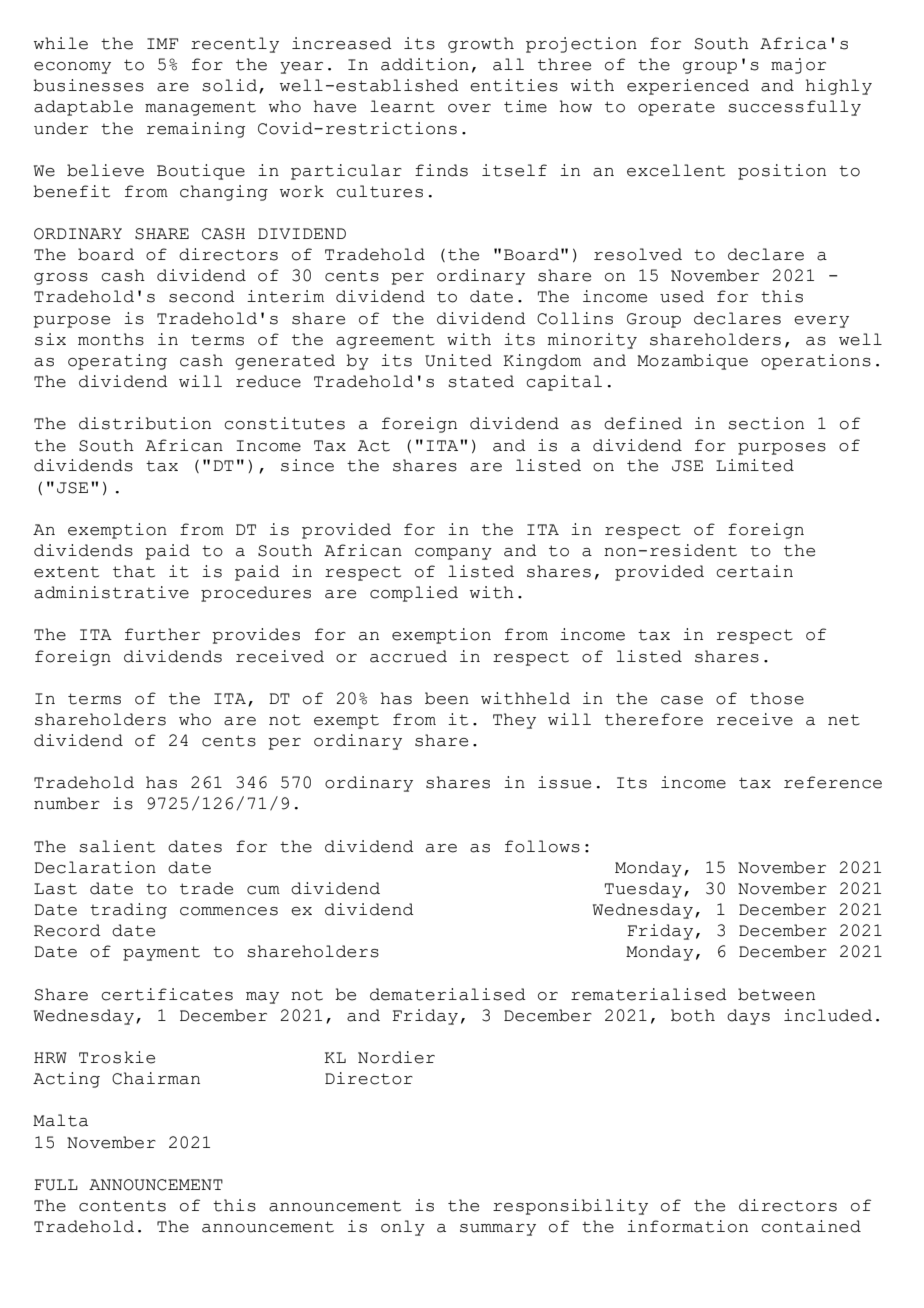  Describe the element at coordinates (542, 846) in the document. I see `follows` at that location.
